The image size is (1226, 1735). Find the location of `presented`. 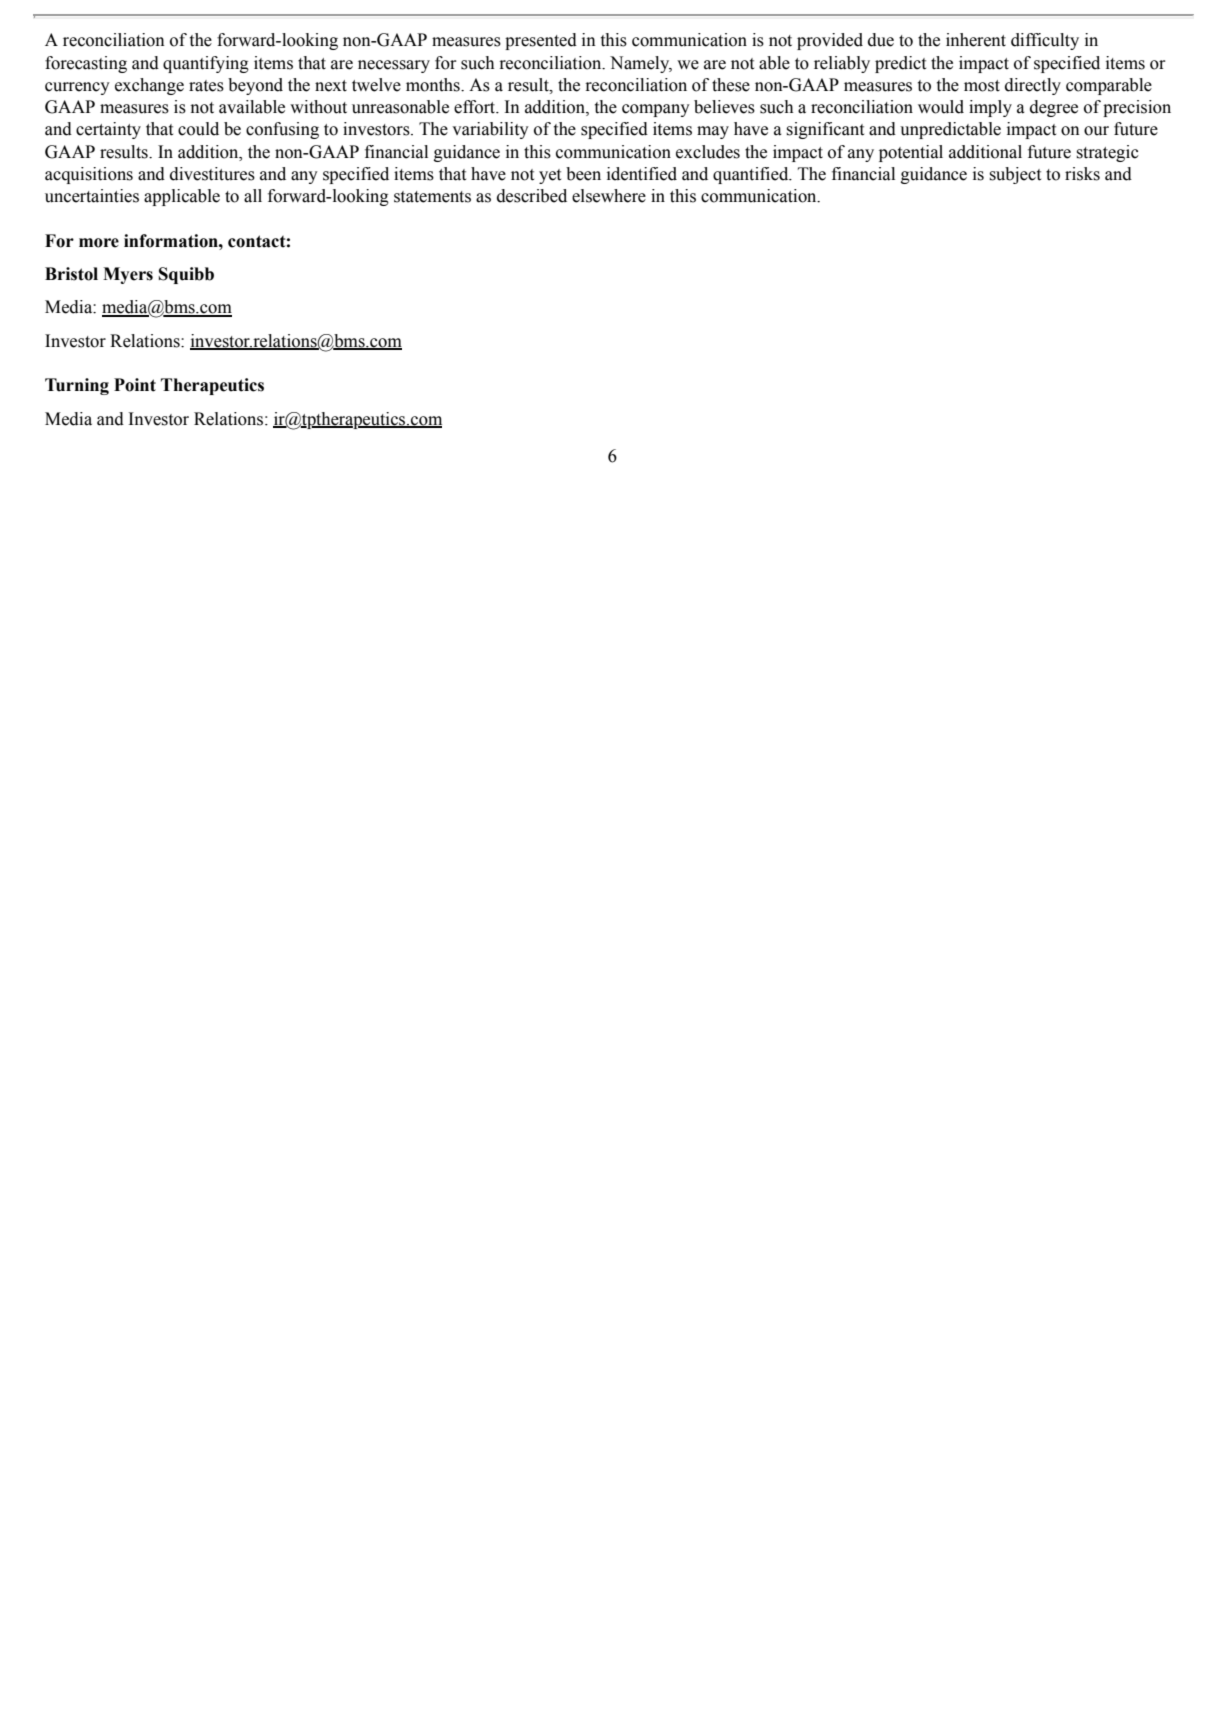

presented is located at coordinates (541, 41).
